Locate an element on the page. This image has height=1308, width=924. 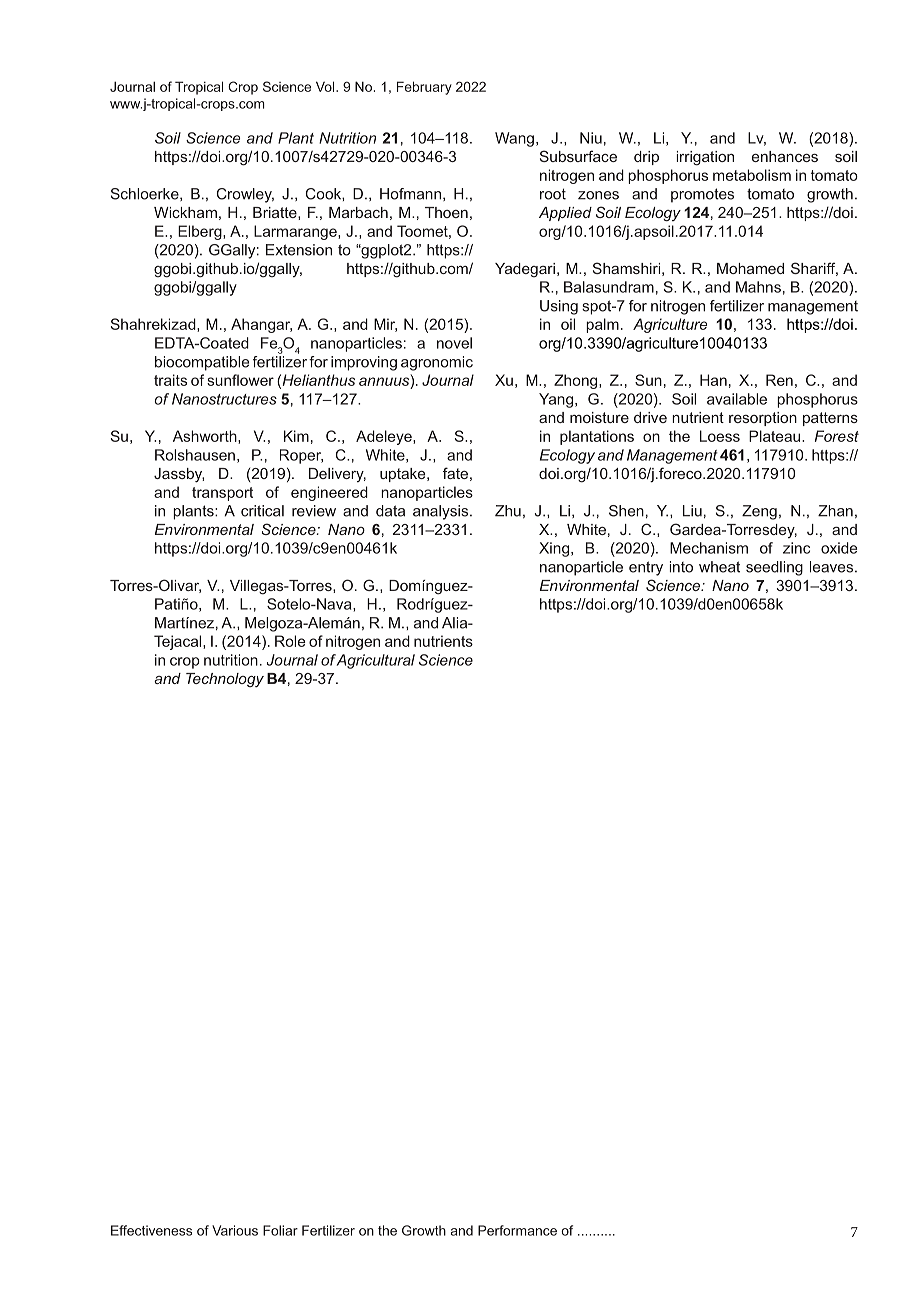
Performance is located at coordinates (517, 1230).
